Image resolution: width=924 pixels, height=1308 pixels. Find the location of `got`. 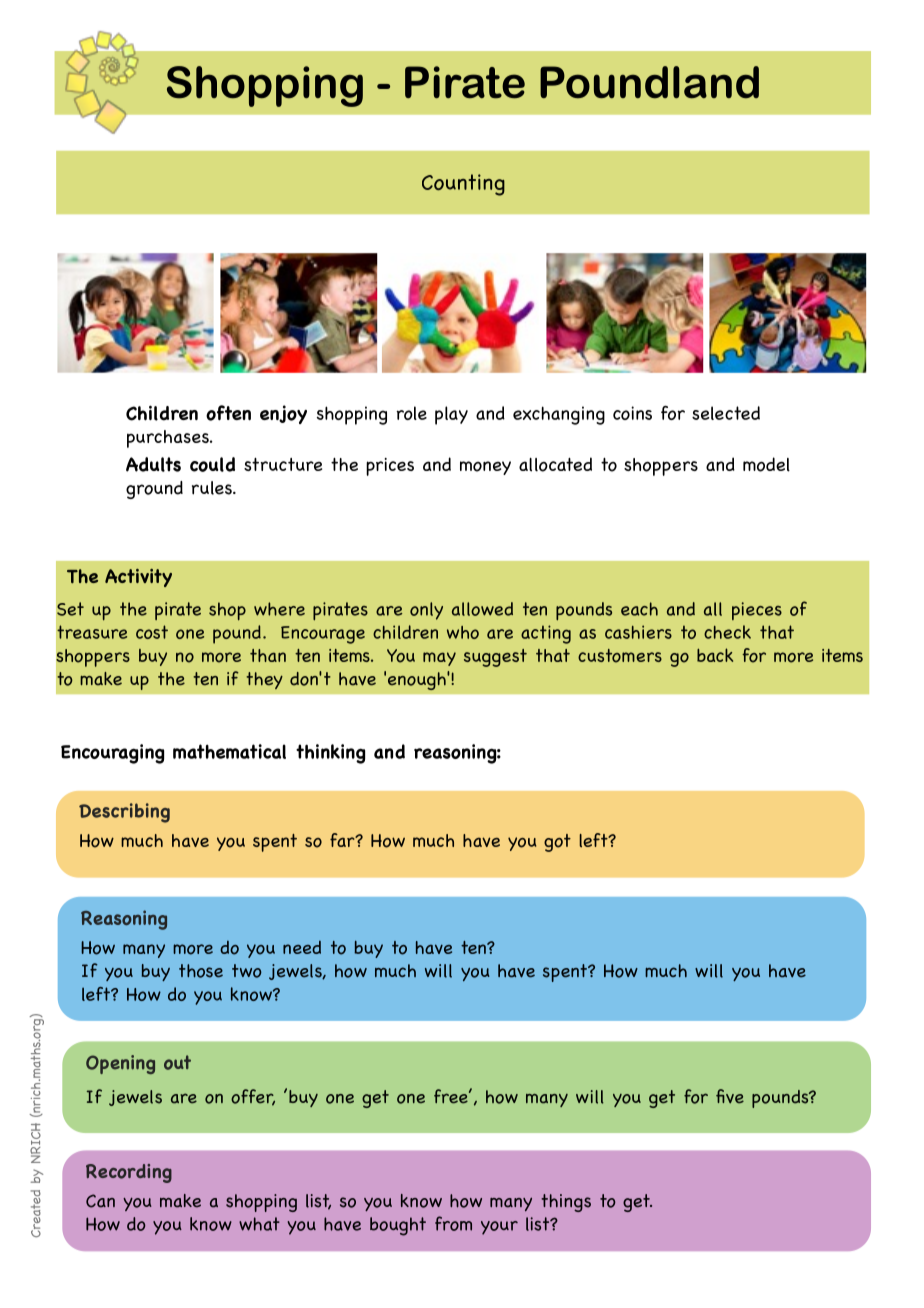

got is located at coordinates (557, 843).
